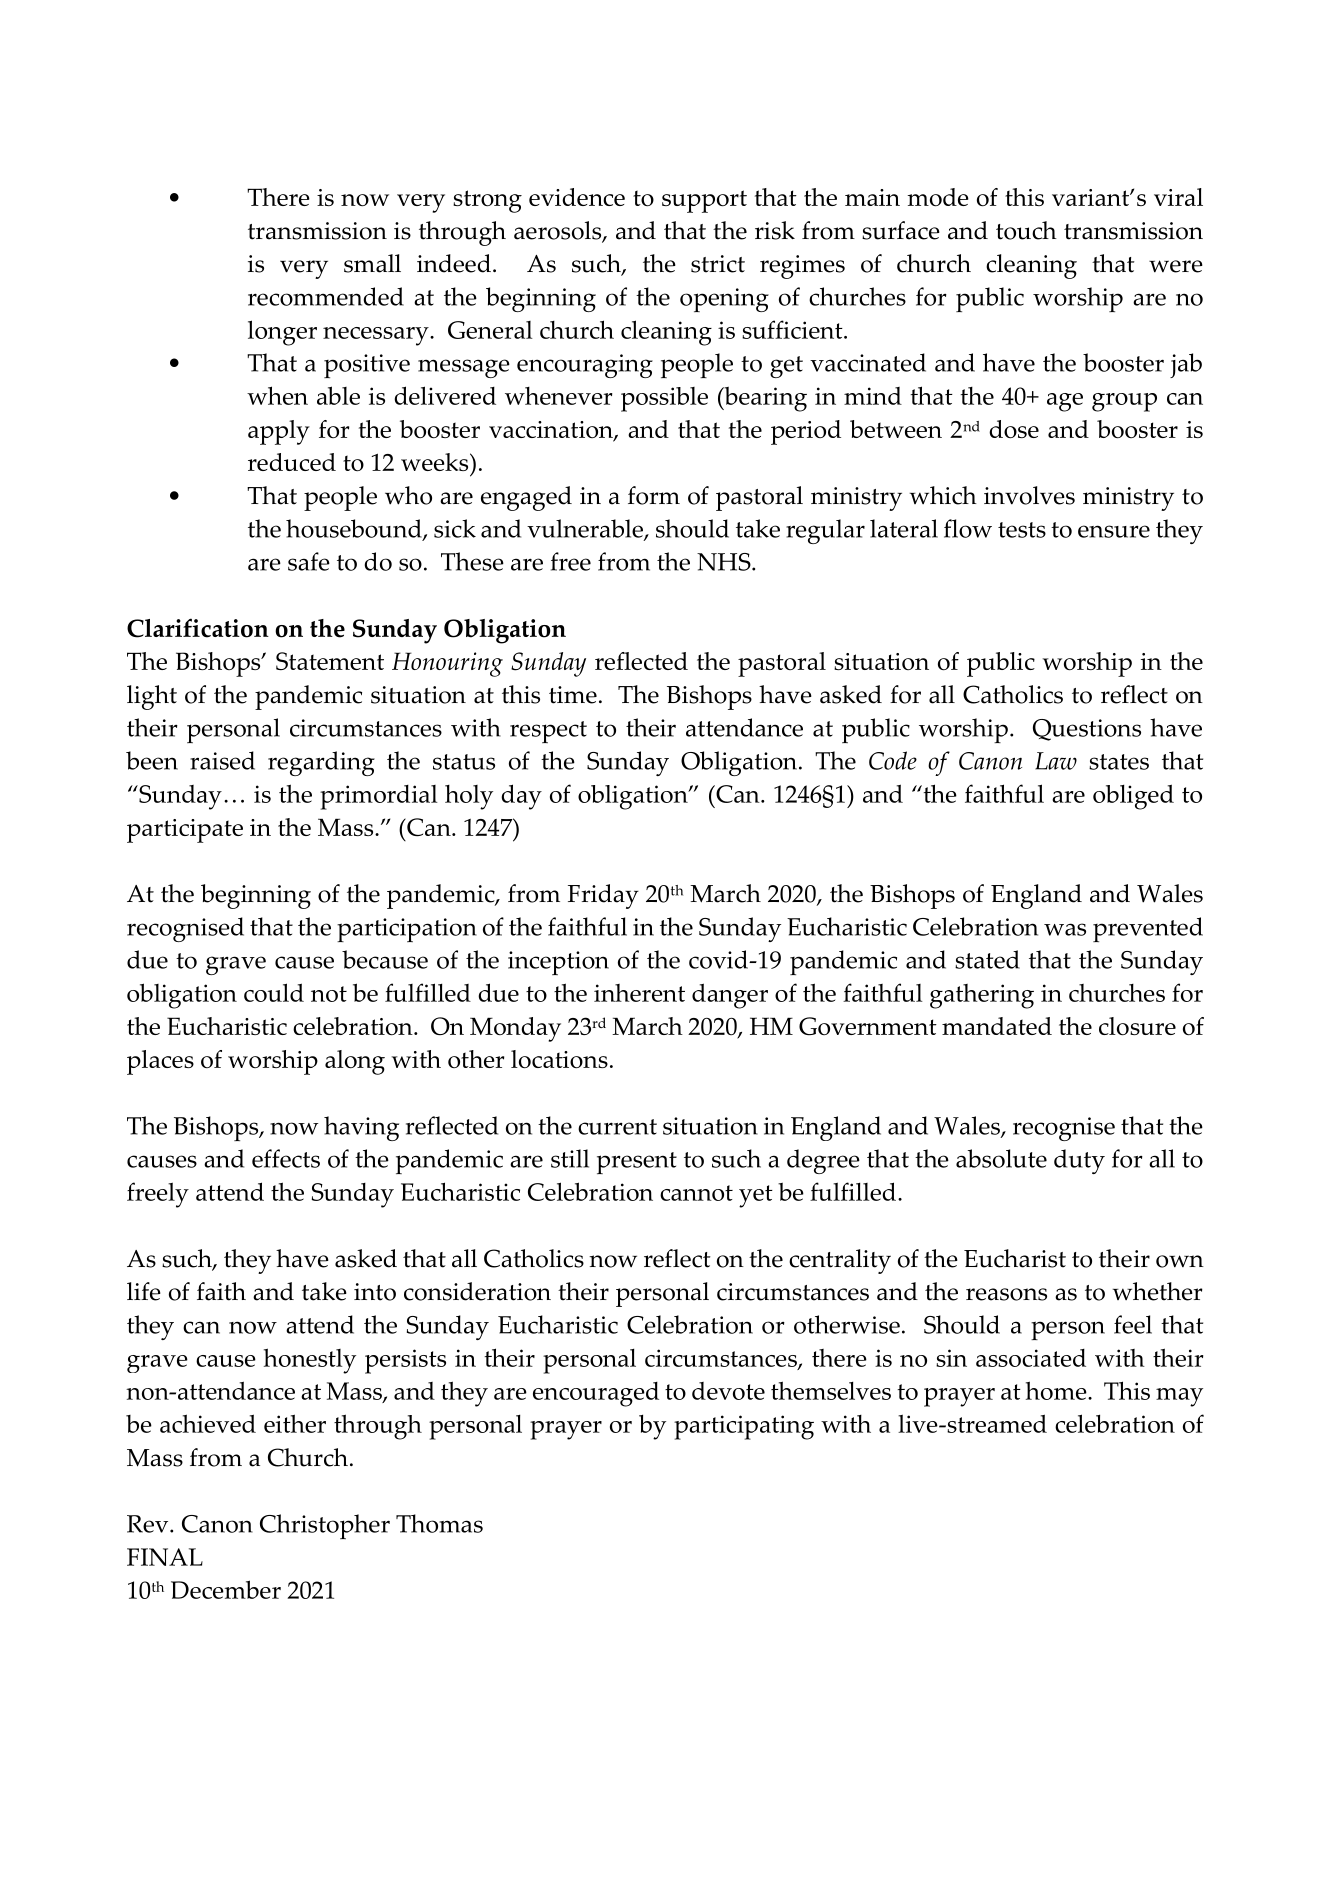 This screenshot has height=1881, width=1330. Describe the element at coordinates (1022, 530) in the screenshot. I see `tests` at that location.
